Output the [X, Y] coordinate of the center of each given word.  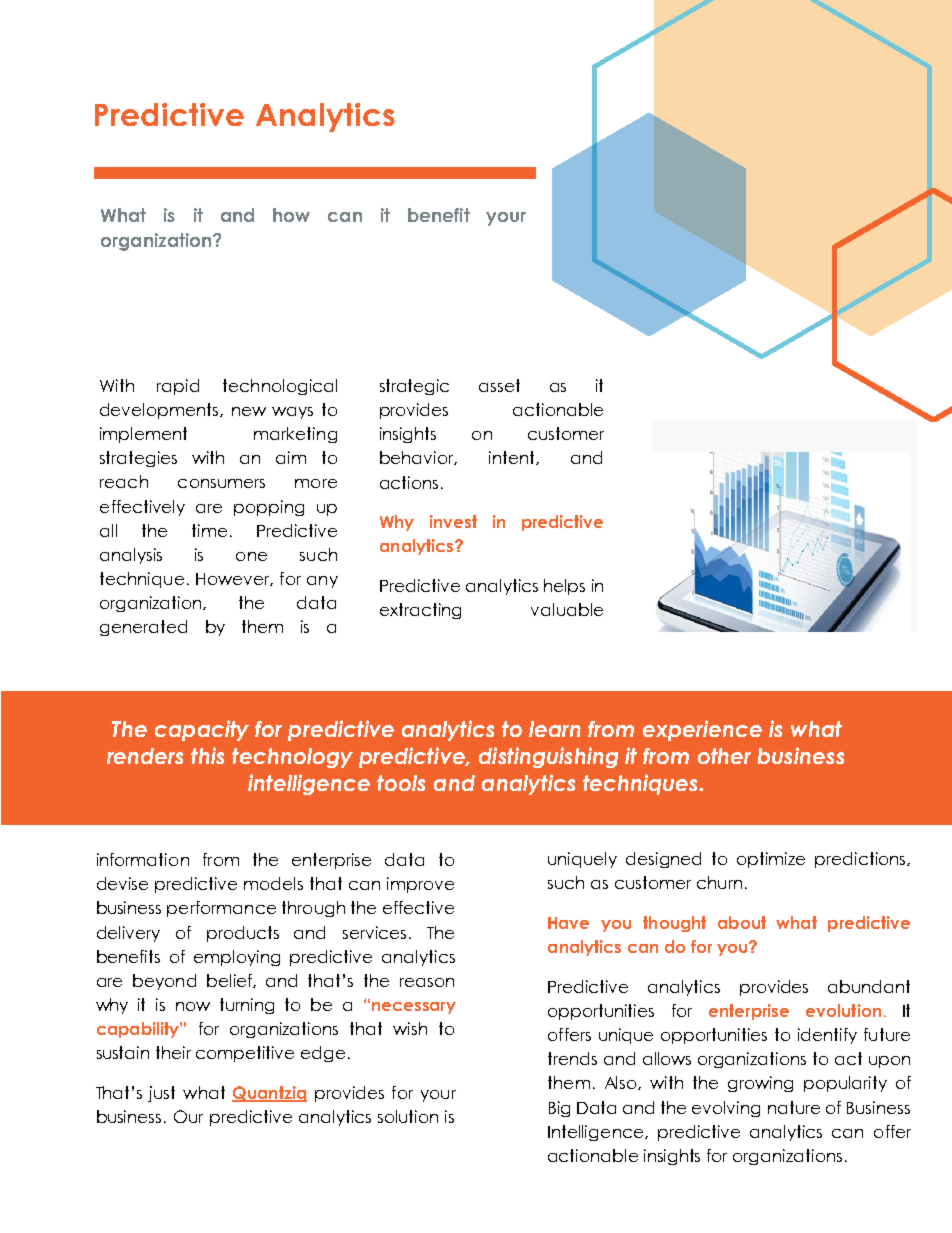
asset [499, 385]
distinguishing [548, 757]
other [724, 756]
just [161, 1094]
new [249, 411]
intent [513, 458]
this [207, 755]
